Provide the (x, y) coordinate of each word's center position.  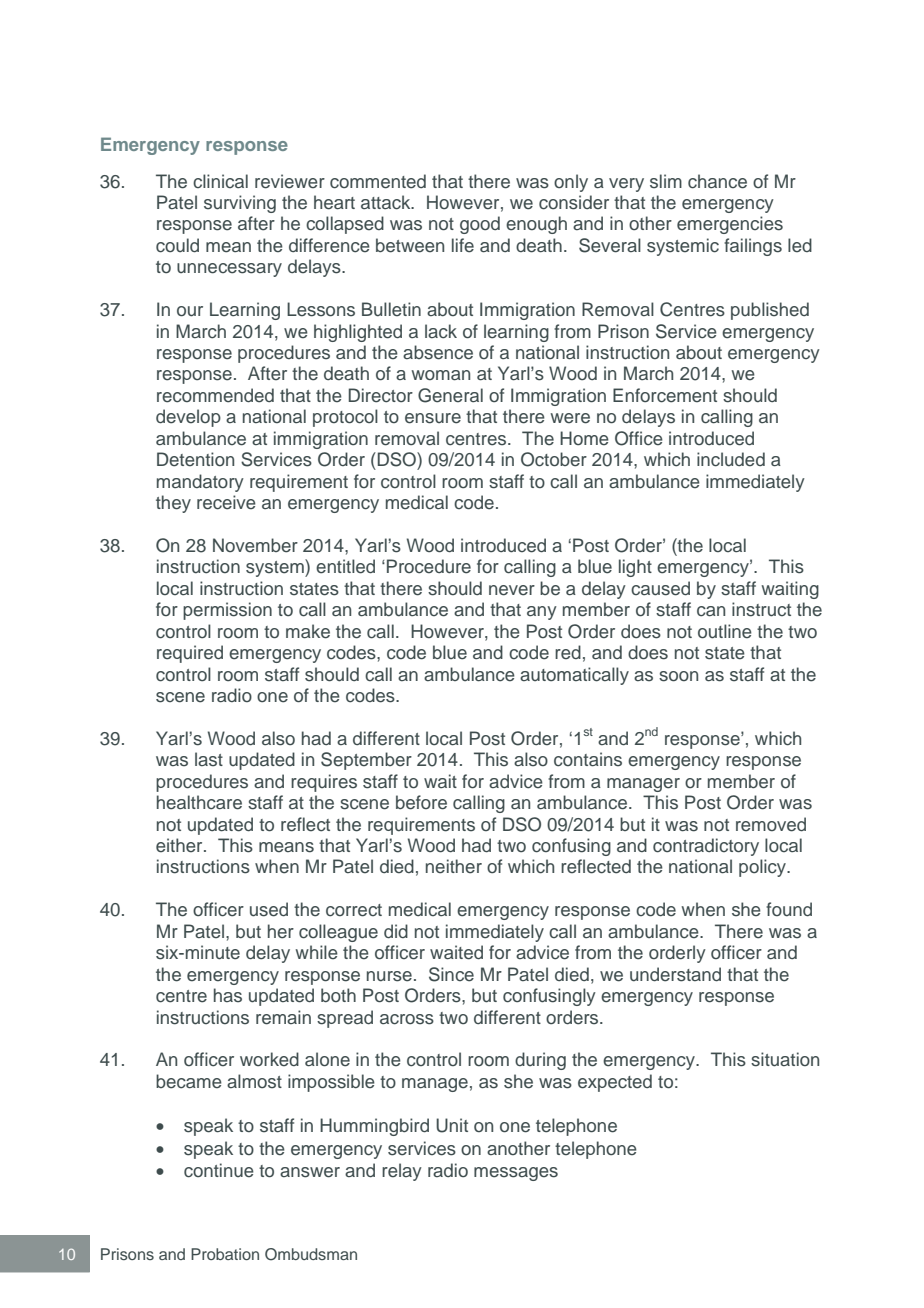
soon (678, 676)
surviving (240, 204)
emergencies (730, 225)
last (209, 759)
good (480, 225)
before (421, 802)
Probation (225, 1254)
